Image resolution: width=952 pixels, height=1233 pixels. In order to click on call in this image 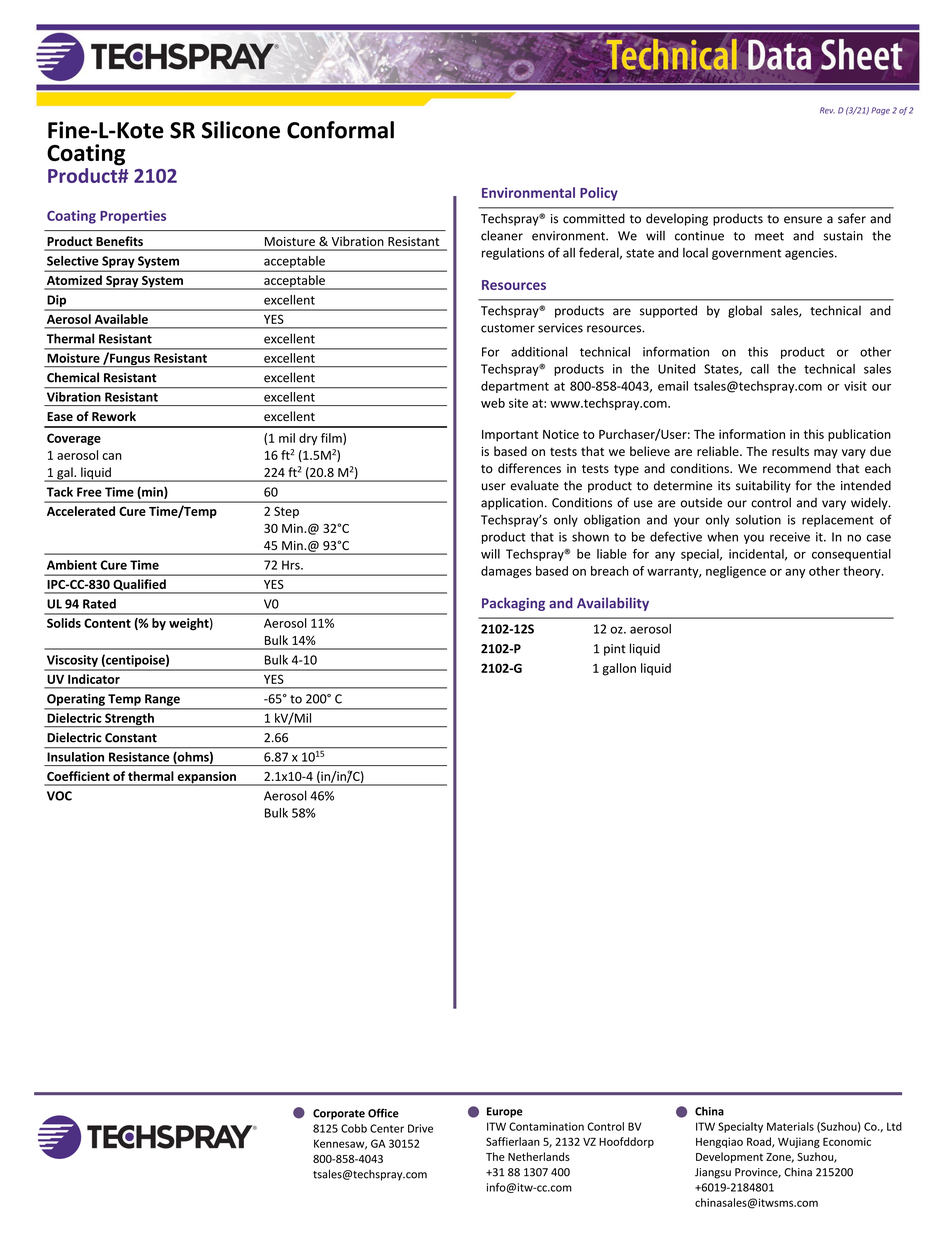, I will do `click(760, 369)`.
